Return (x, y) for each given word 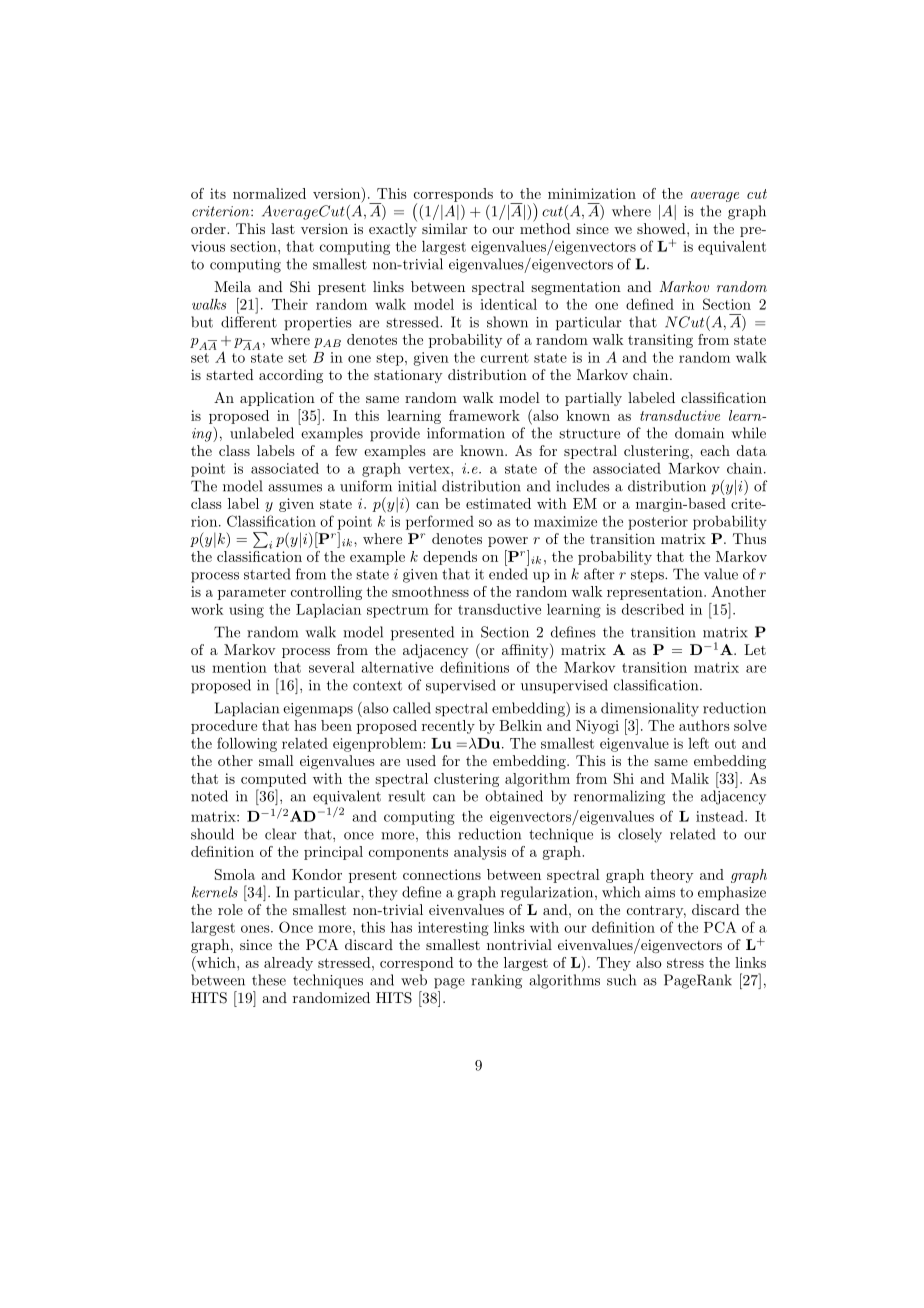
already (288, 964)
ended (508, 574)
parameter (252, 593)
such (621, 980)
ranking (496, 981)
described (653, 609)
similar (444, 228)
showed (662, 228)
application (277, 399)
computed (274, 780)
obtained (514, 796)
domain (699, 433)
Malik (690, 778)
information (466, 433)
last (283, 228)
